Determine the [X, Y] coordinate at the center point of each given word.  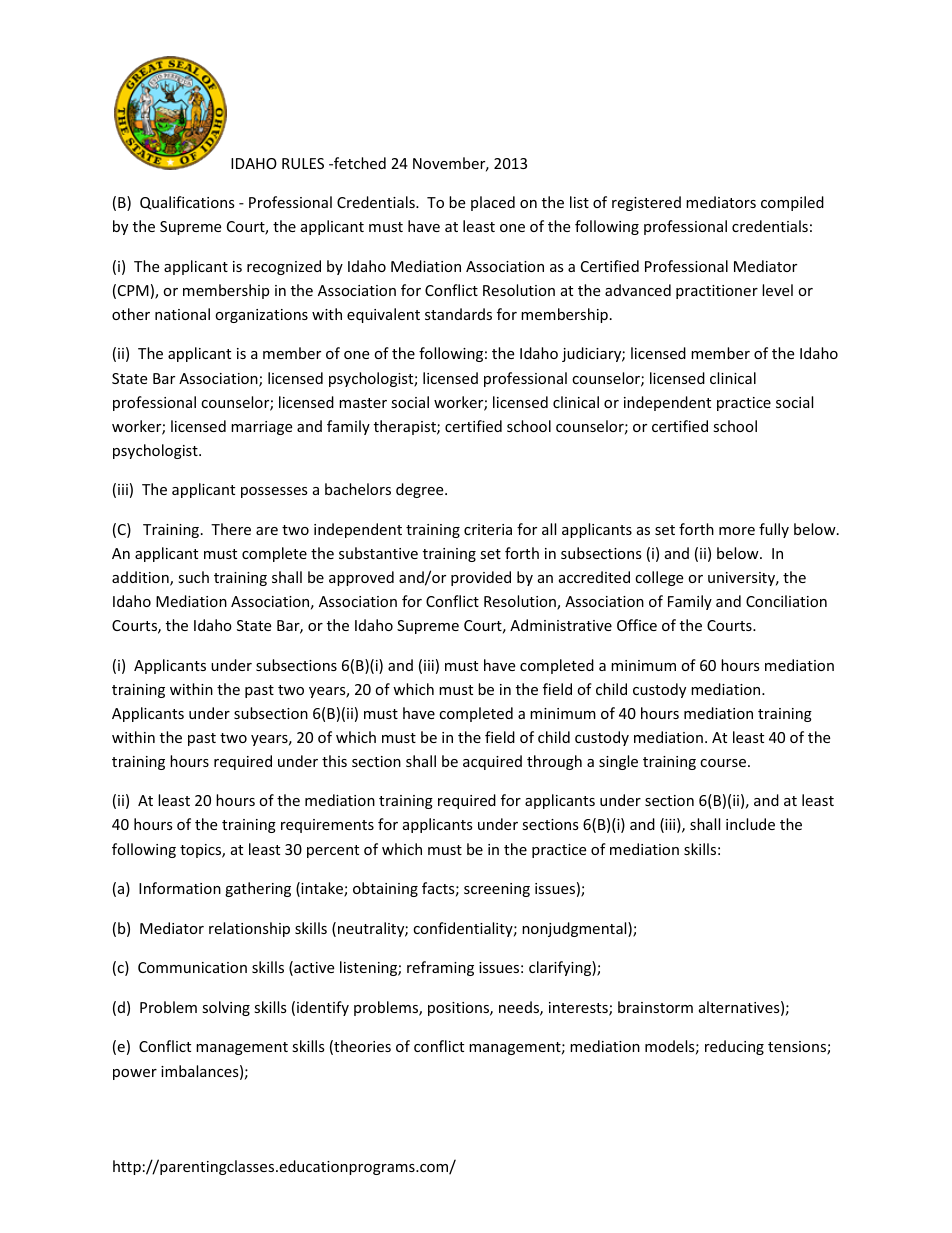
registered [646, 203]
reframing [440, 968]
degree [421, 490]
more [737, 531]
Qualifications [187, 203]
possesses [274, 492]
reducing [734, 1047]
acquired [492, 762]
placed [493, 203]
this [334, 761]
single [618, 762]
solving [226, 1008]
